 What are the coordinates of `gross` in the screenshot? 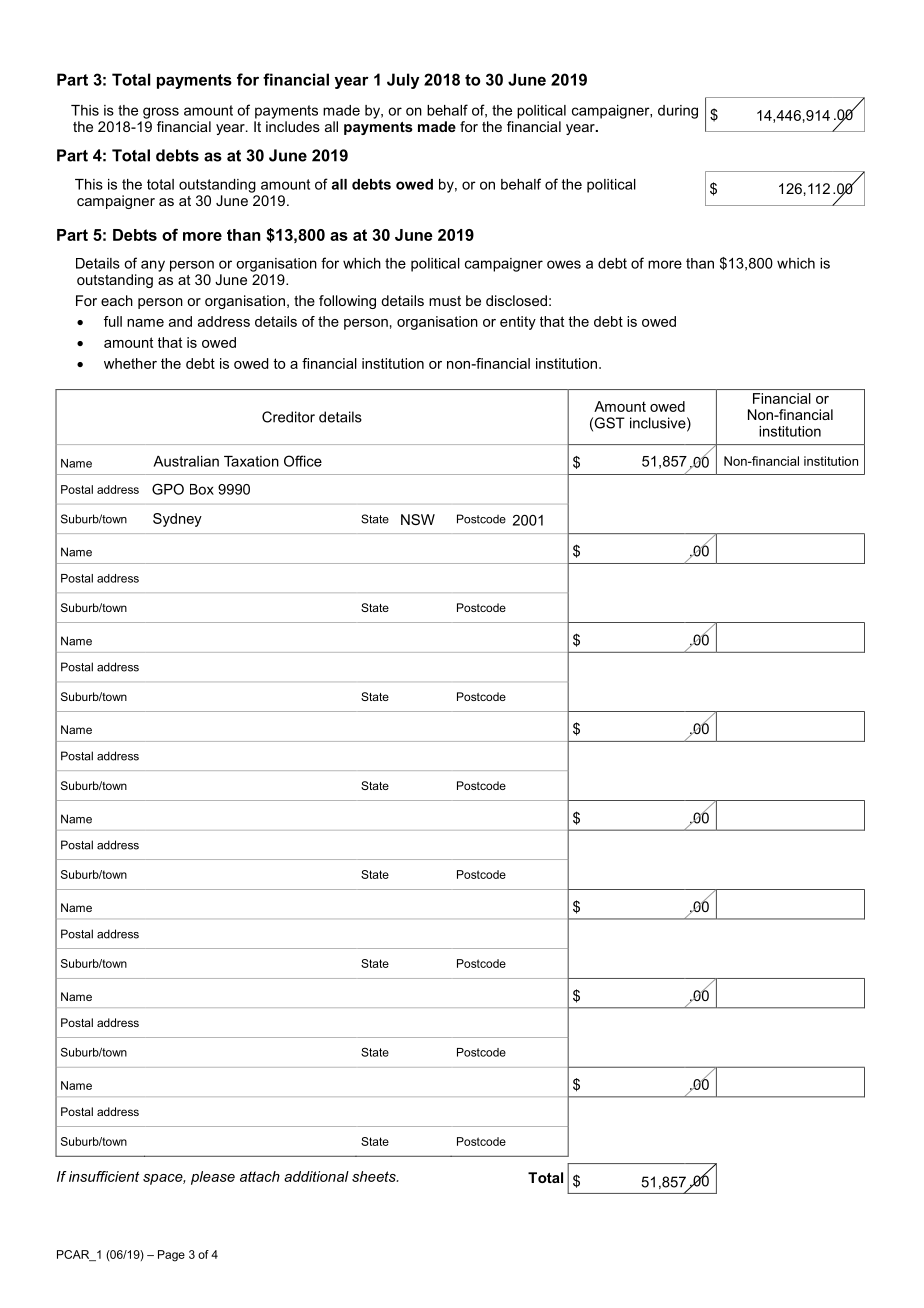 It's located at (161, 113).
